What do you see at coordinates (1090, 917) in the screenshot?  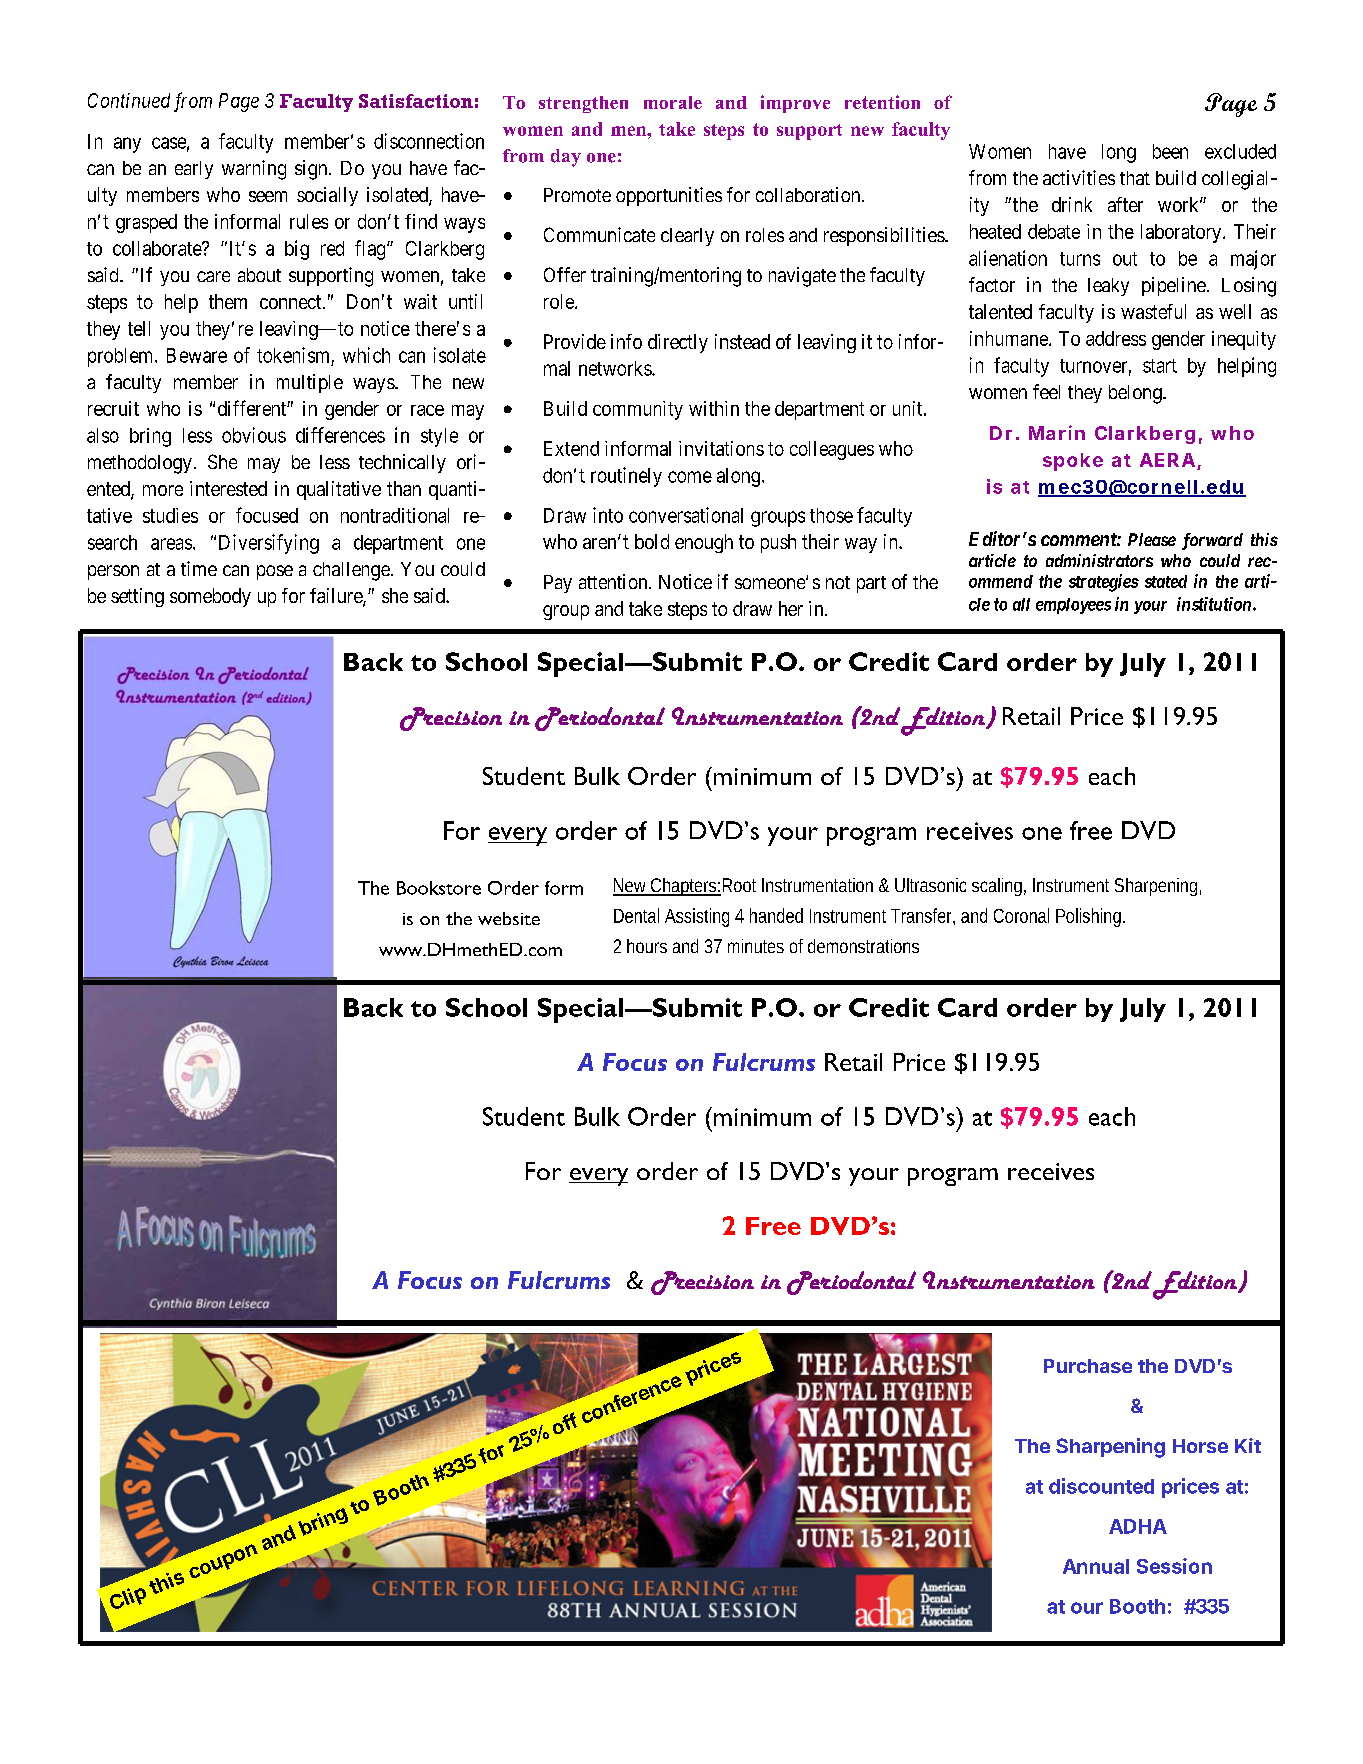 I see `Polishing` at bounding box center [1090, 917].
